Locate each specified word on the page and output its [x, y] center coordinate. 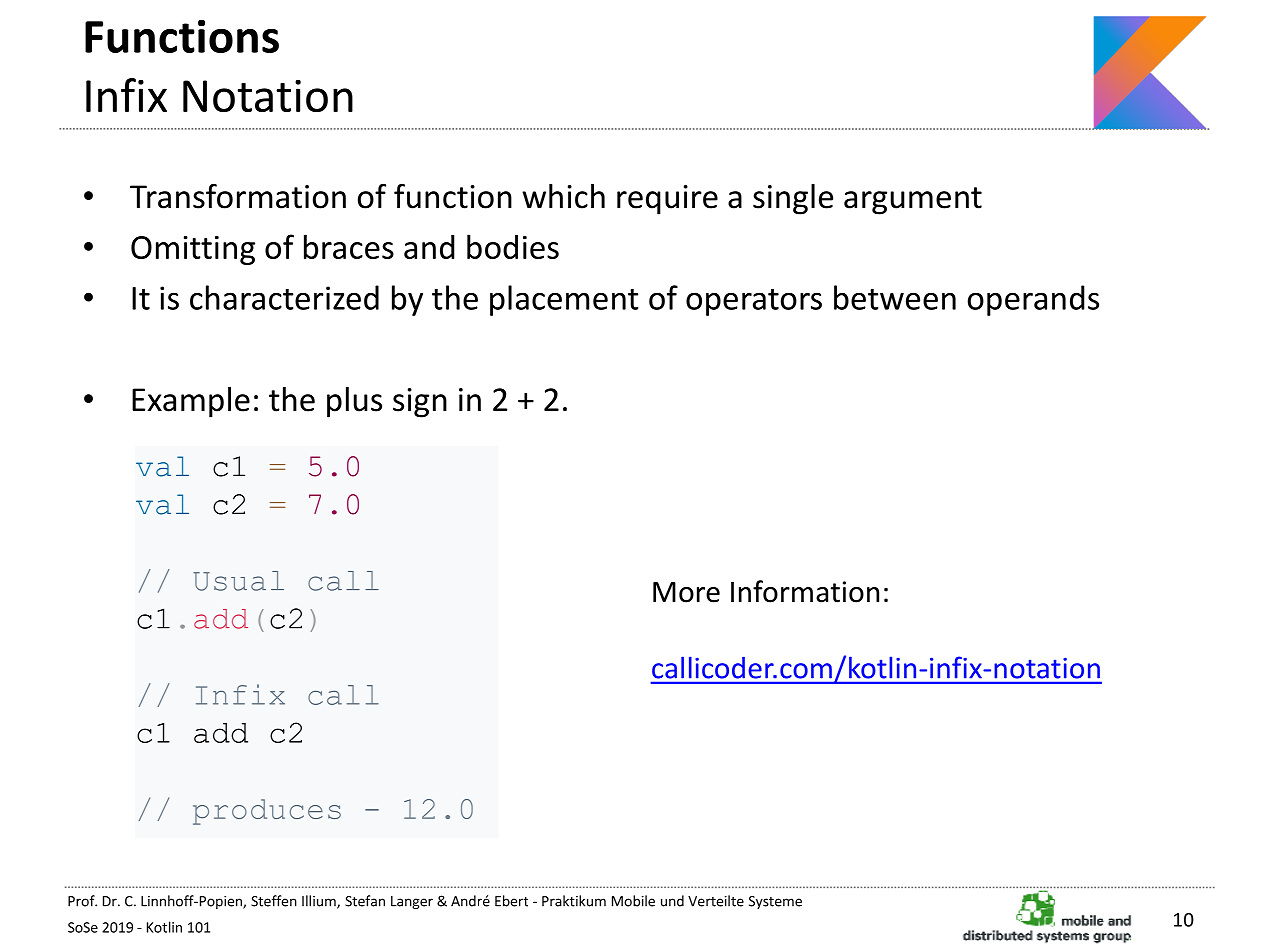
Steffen [274, 901]
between [895, 297]
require [667, 200]
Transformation [238, 196]
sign [420, 403]
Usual [238, 581]
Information [805, 591]
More [686, 592]
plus [354, 402]
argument [913, 201]
